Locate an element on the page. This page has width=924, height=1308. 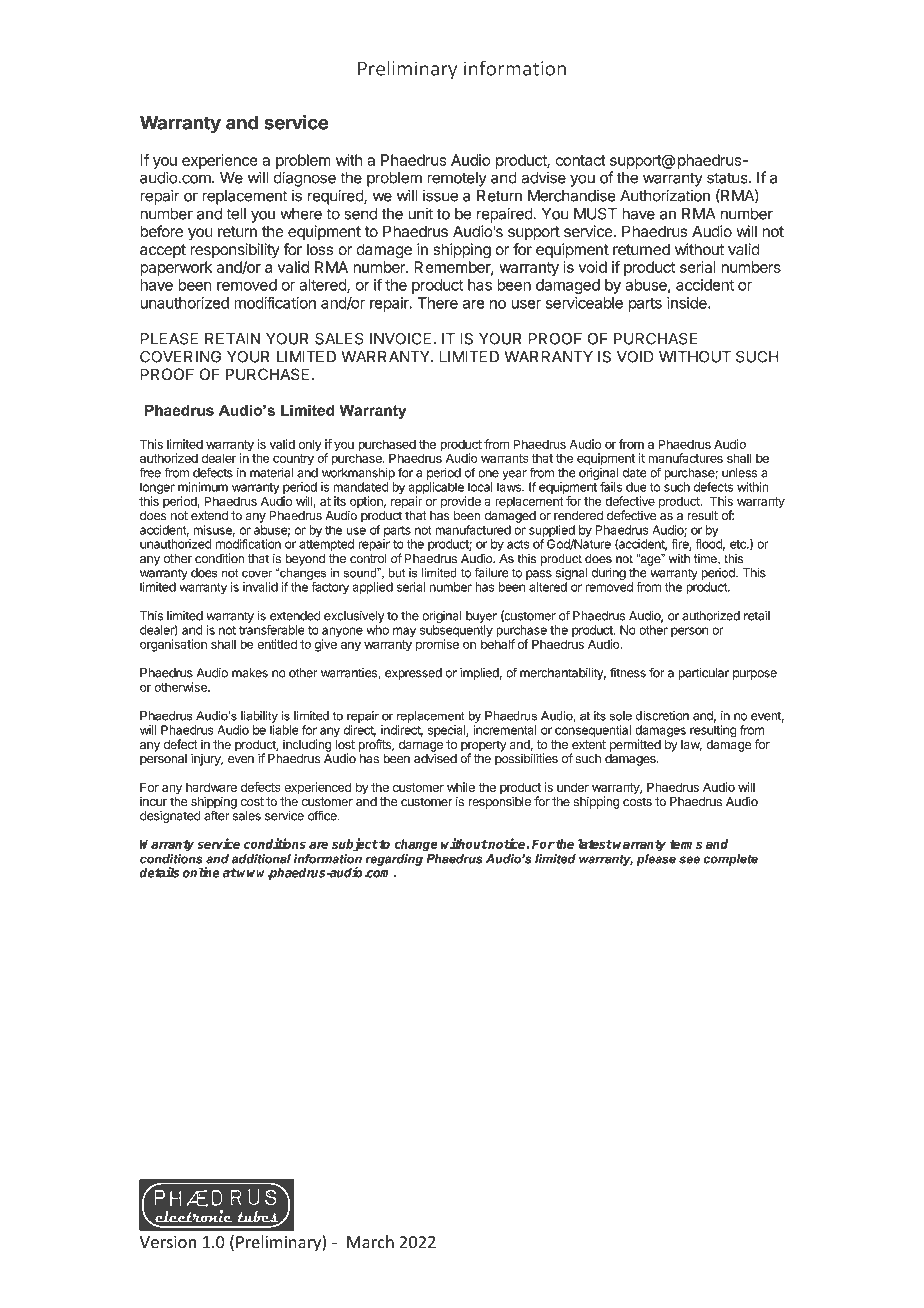
see is located at coordinates (689, 860).
